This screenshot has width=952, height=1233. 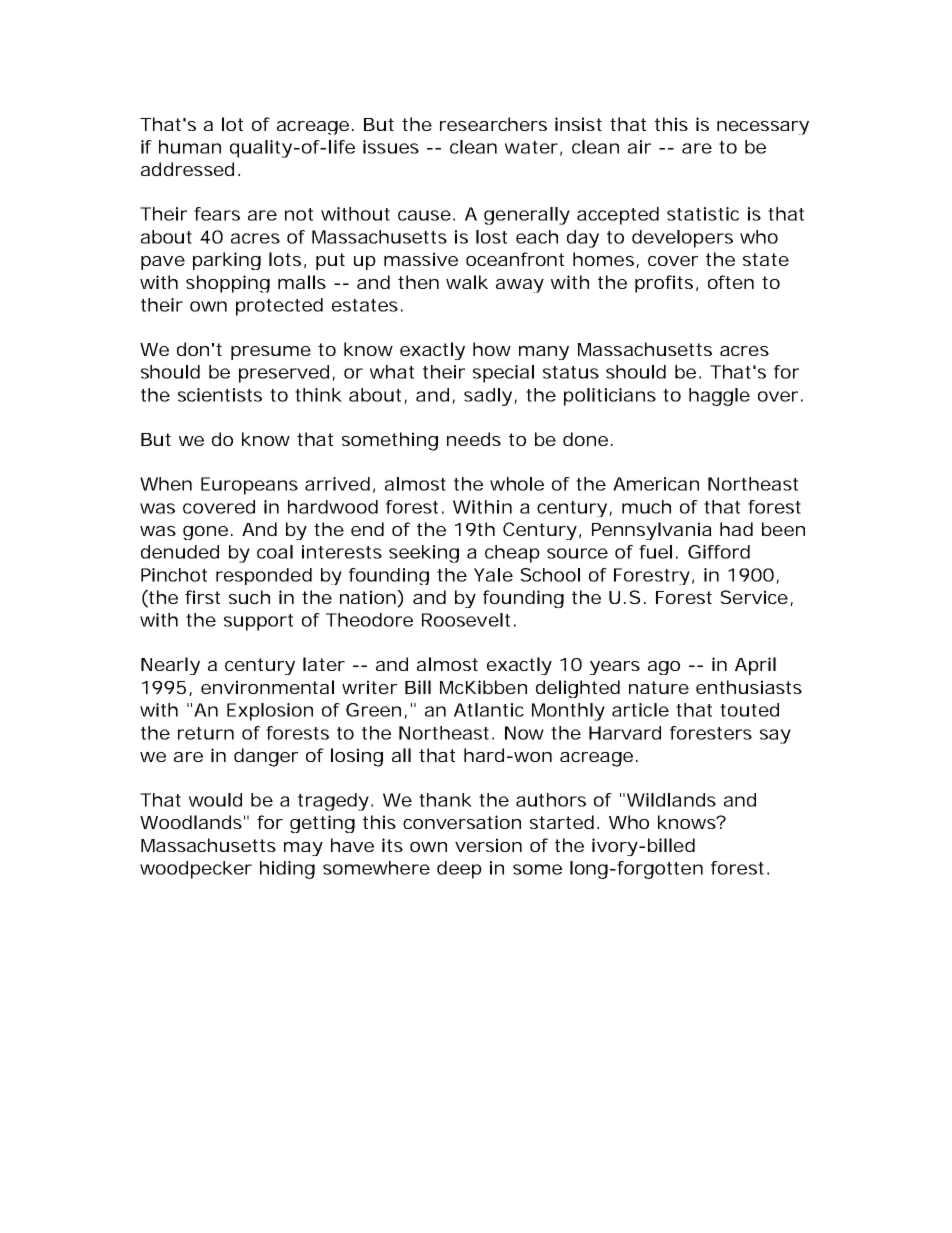 I want to click on started, so click(x=562, y=822).
